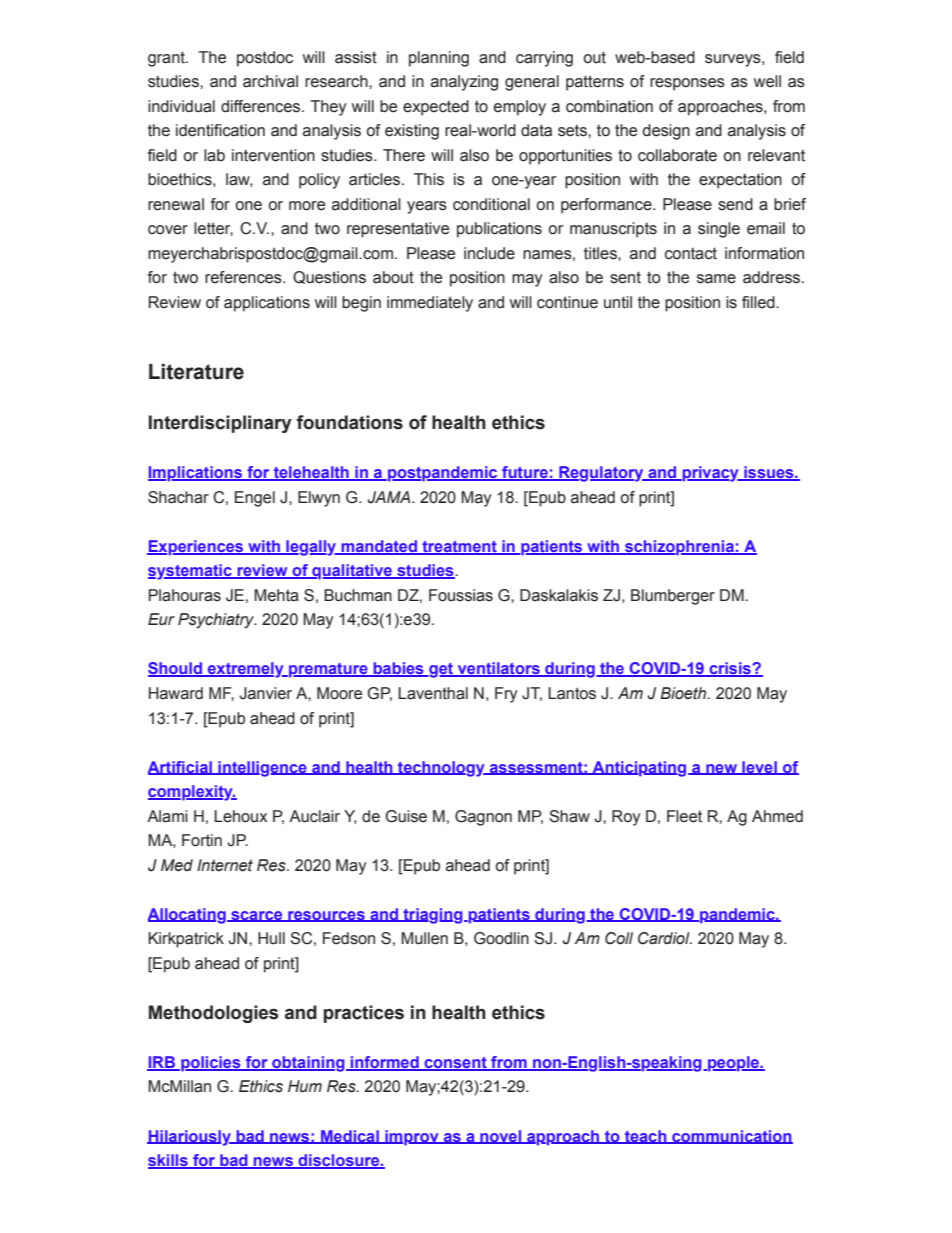 Image resolution: width=952 pixels, height=1233 pixels. I want to click on Mullen, so click(424, 938).
